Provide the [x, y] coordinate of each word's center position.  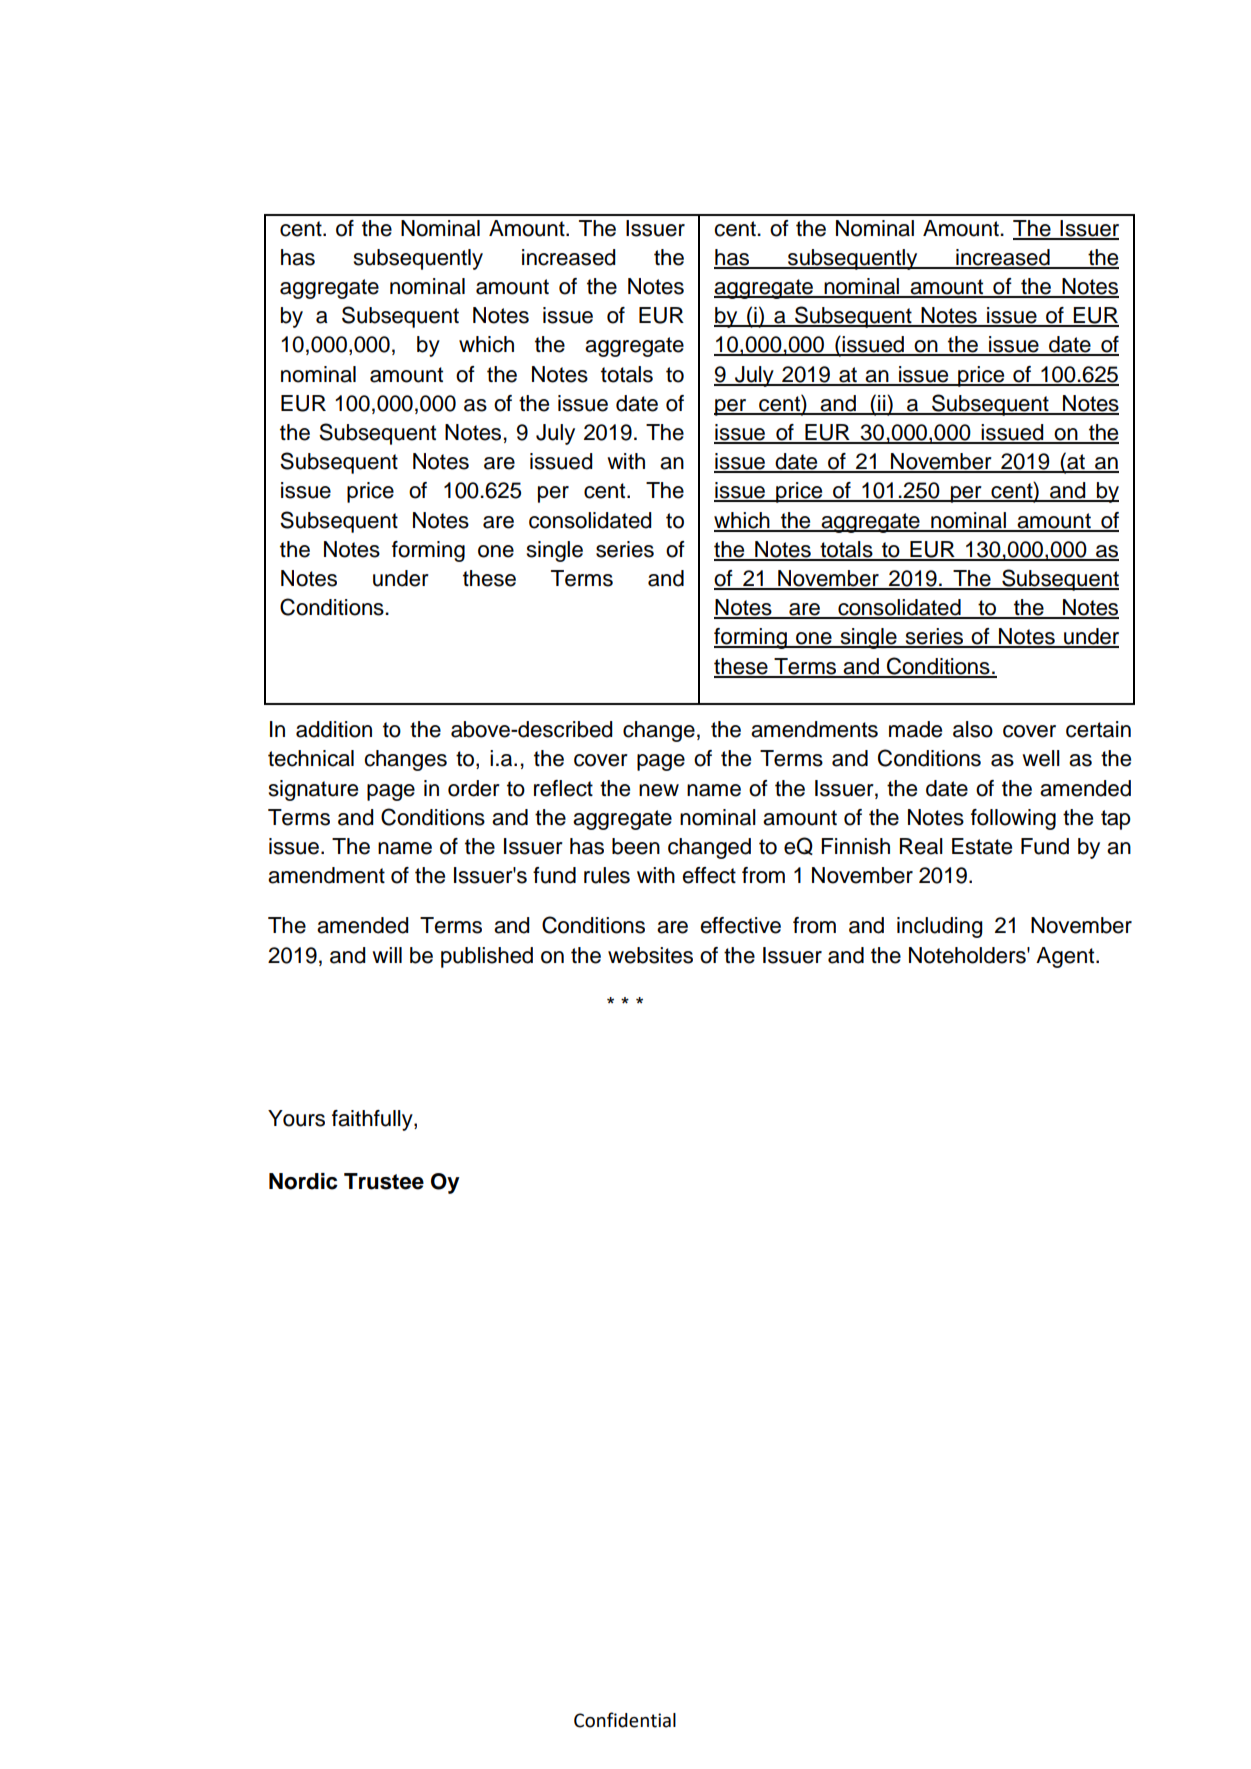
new [659, 790]
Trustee [384, 1181]
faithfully [373, 1120]
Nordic [303, 1181]
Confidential [625, 1720]
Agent [1066, 957]
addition [334, 729]
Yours [296, 1118]
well [1041, 758]
